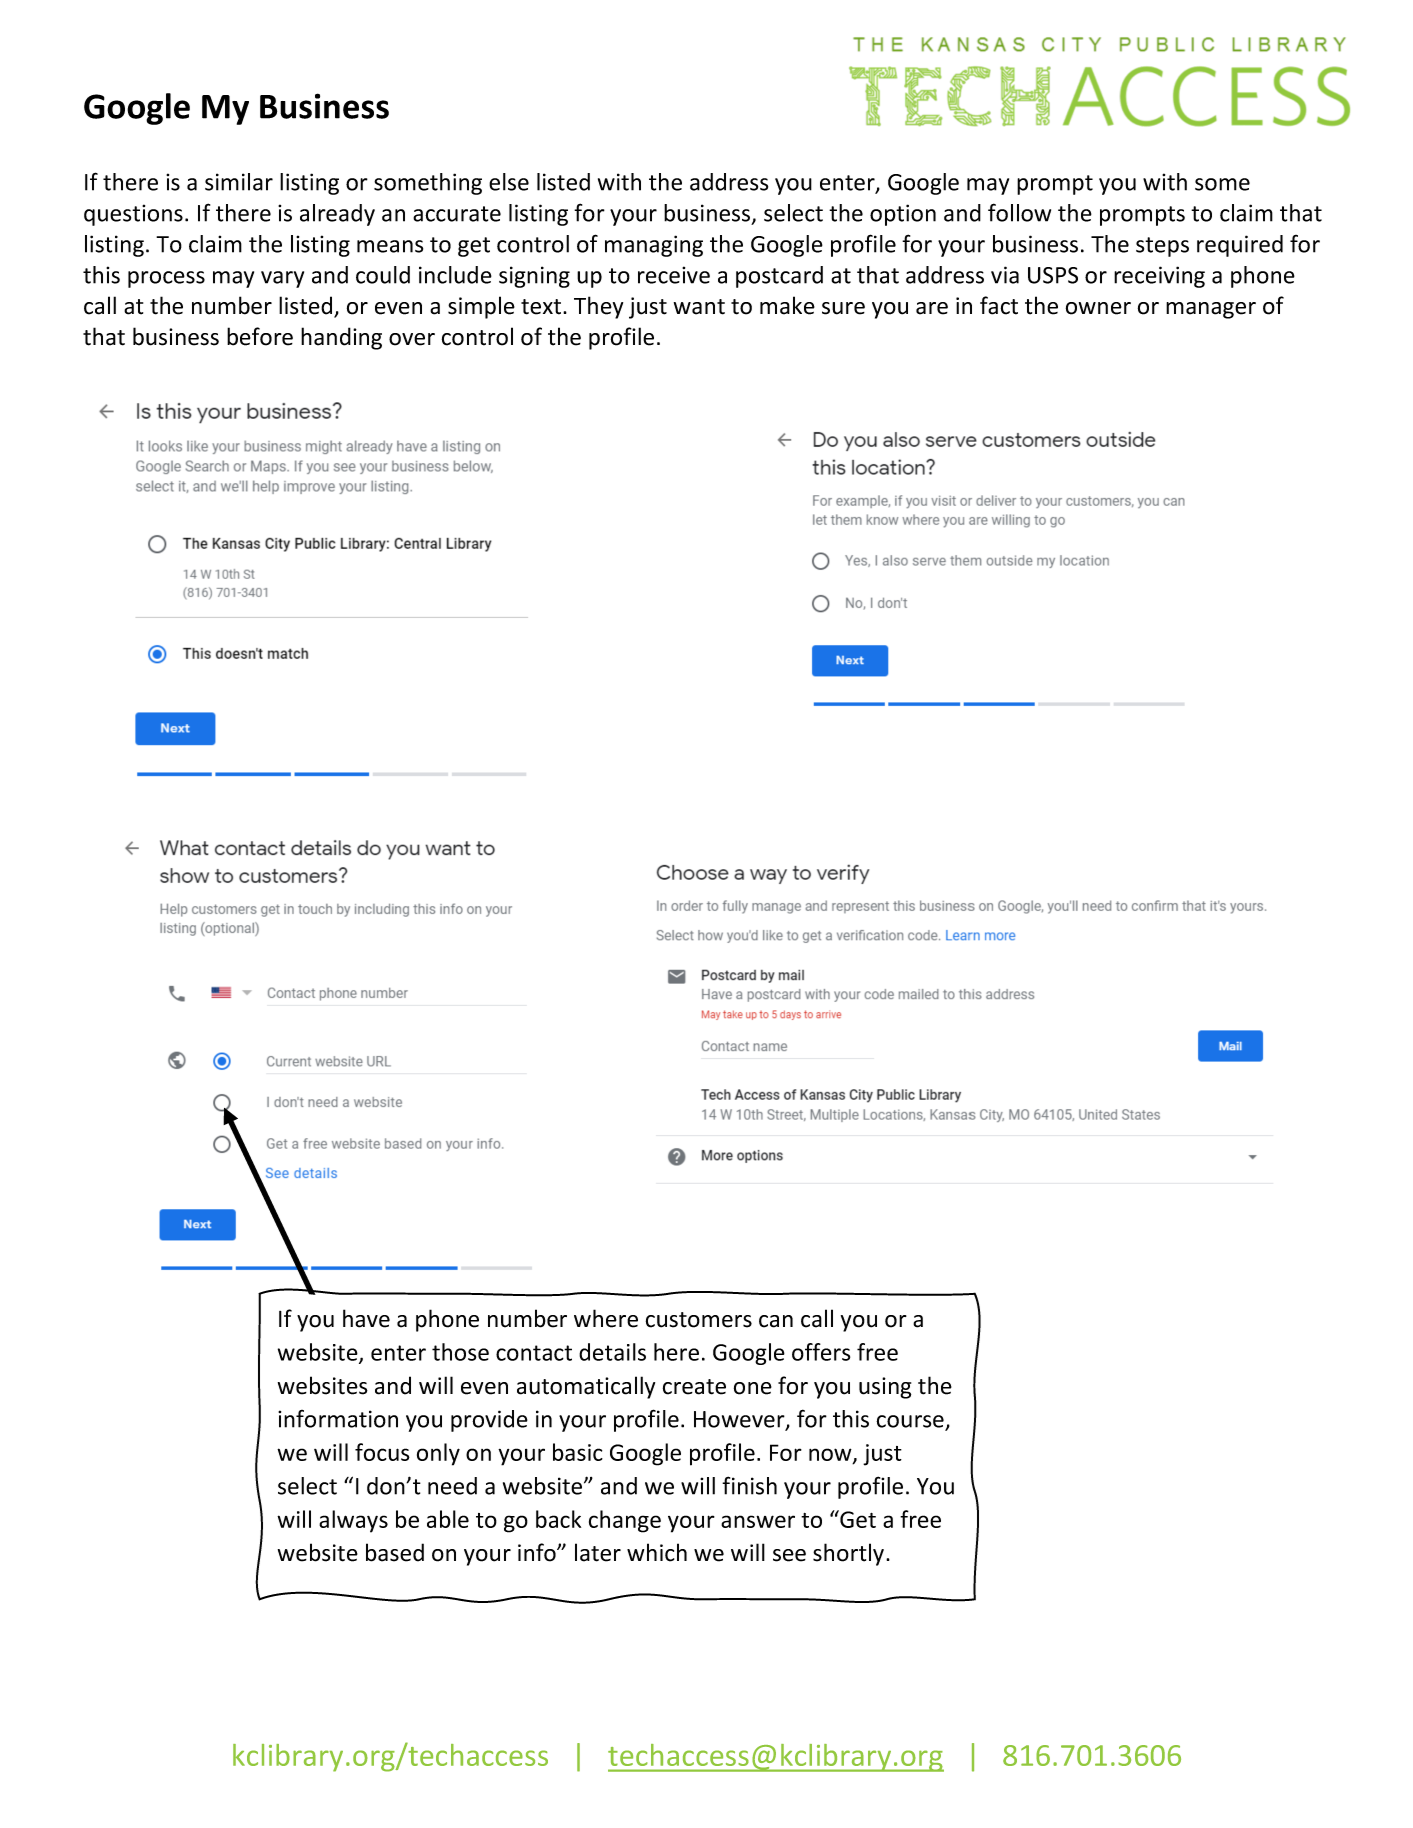  What do you see at coordinates (260, 336) in the image?
I see `before` at bounding box center [260, 336].
